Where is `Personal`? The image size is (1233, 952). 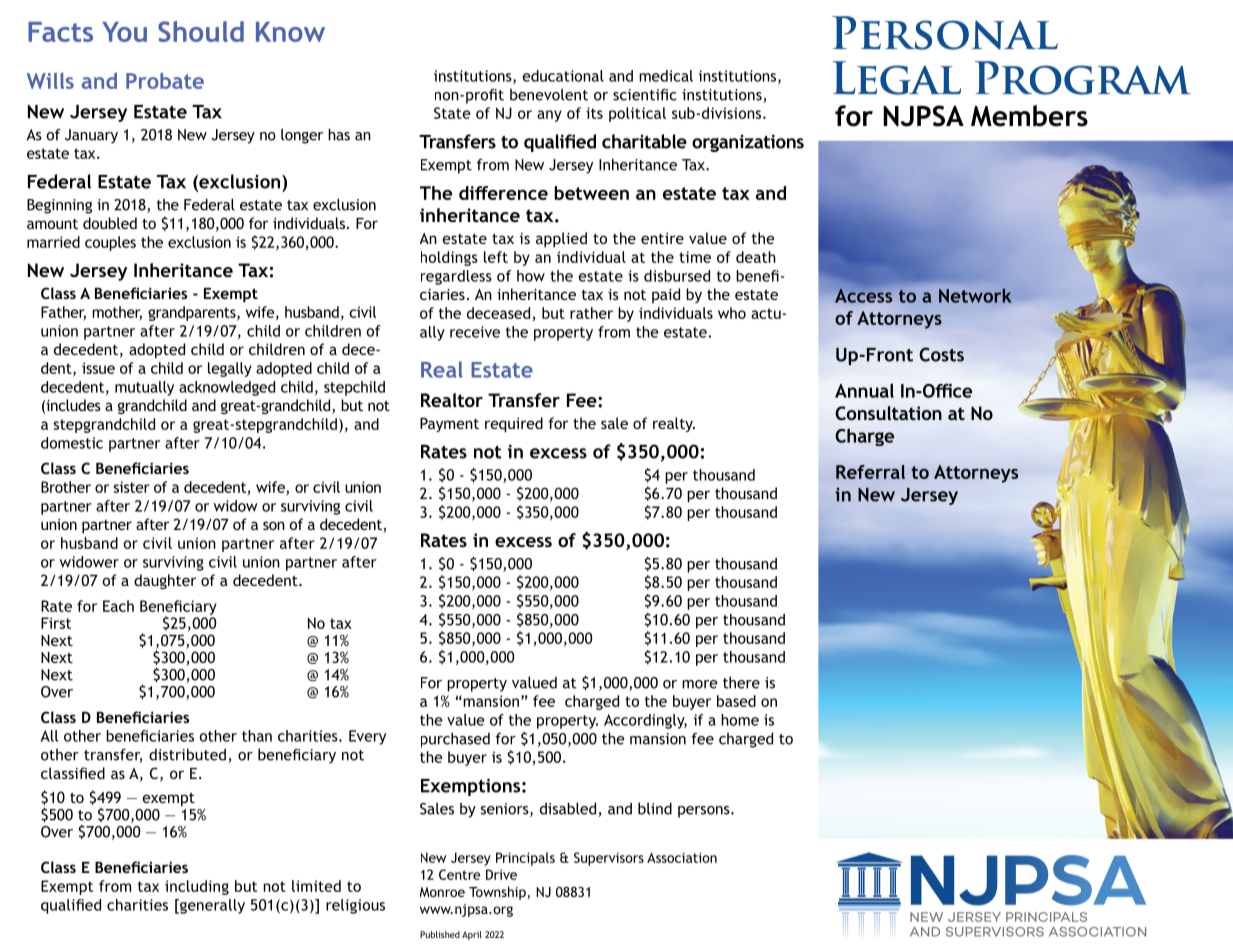
Personal is located at coordinates (945, 33).
